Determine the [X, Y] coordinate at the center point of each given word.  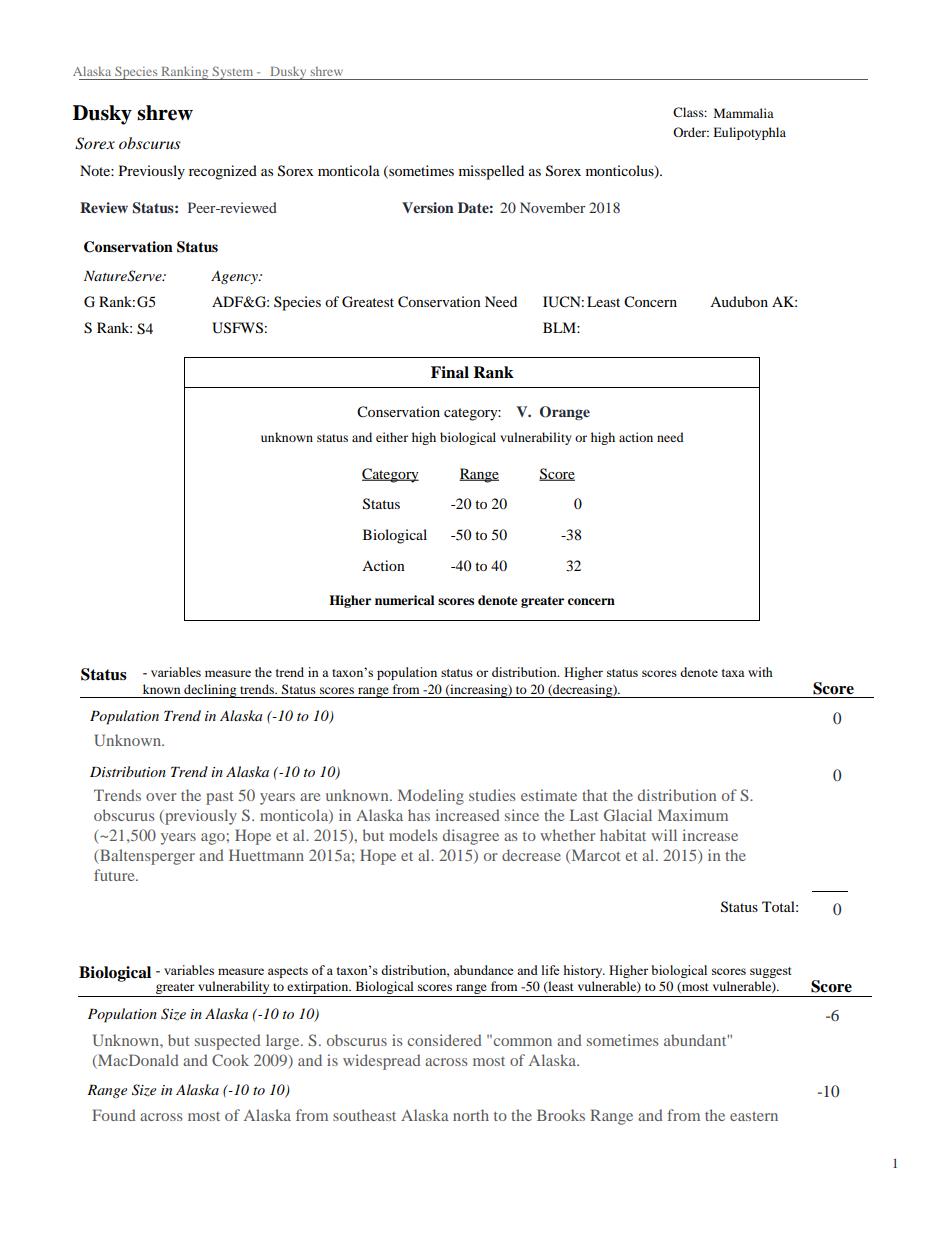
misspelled [491, 172]
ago [214, 839]
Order [691, 132]
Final [450, 372]
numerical [404, 600]
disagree [471, 837]
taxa [733, 673]
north [471, 1115]
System [233, 73]
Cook [230, 1060]
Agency [235, 277]
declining [210, 691]
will [664, 835]
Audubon [739, 301]
